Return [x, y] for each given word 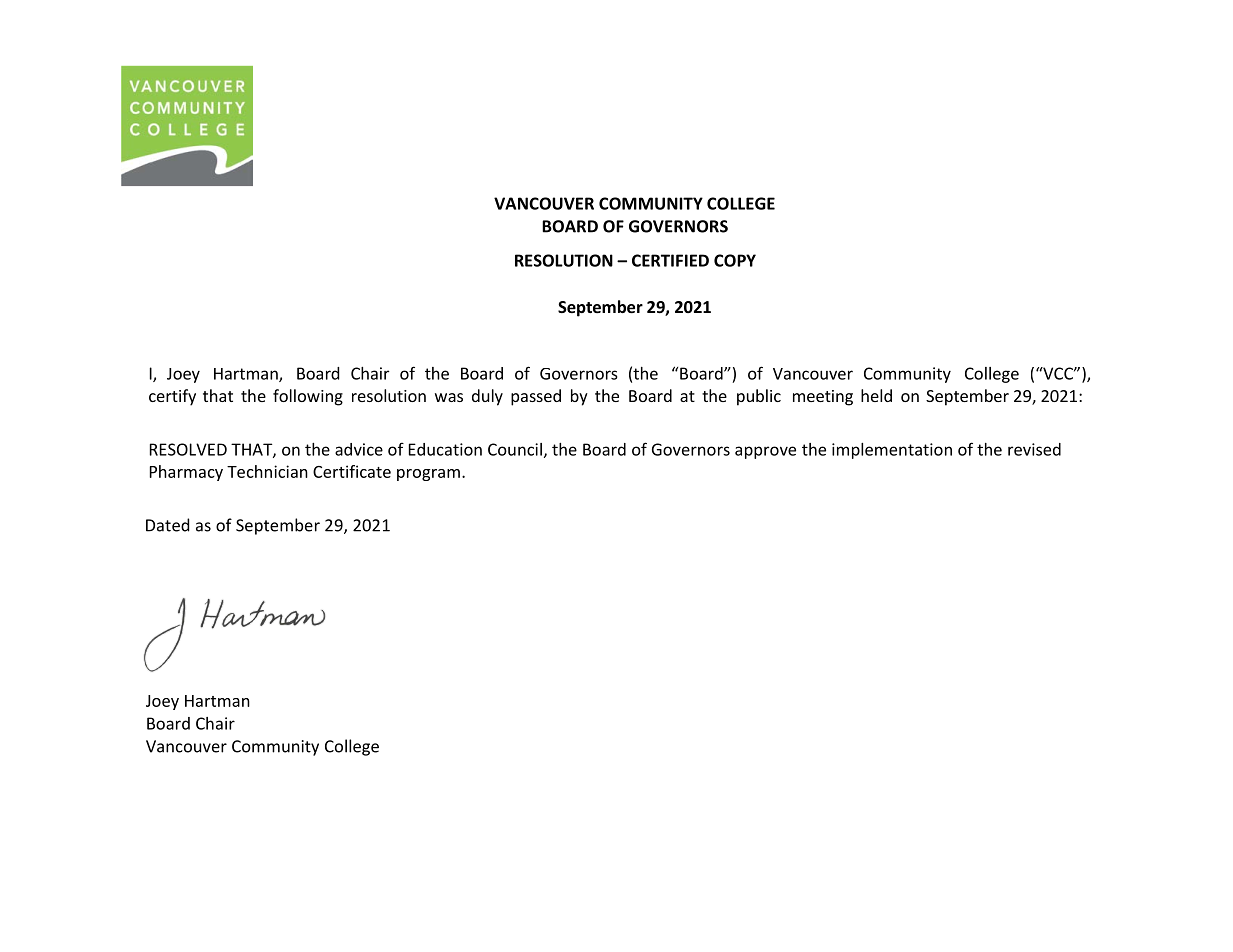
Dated [167, 525]
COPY [735, 260]
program [428, 475]
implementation [892, 451]
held [876, 395]
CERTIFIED [670, 260]
